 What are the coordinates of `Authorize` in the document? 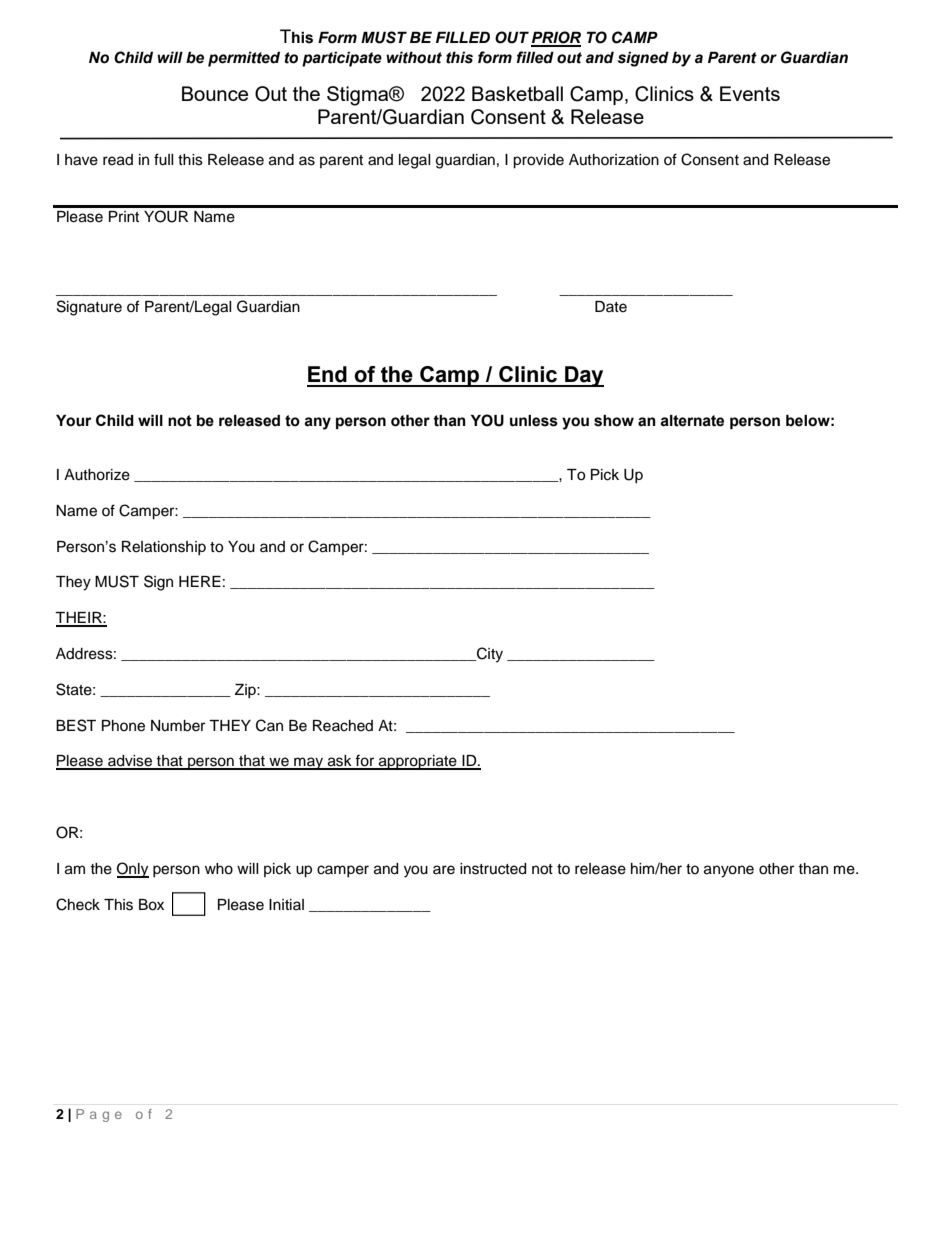 It's located at (97, 475).
